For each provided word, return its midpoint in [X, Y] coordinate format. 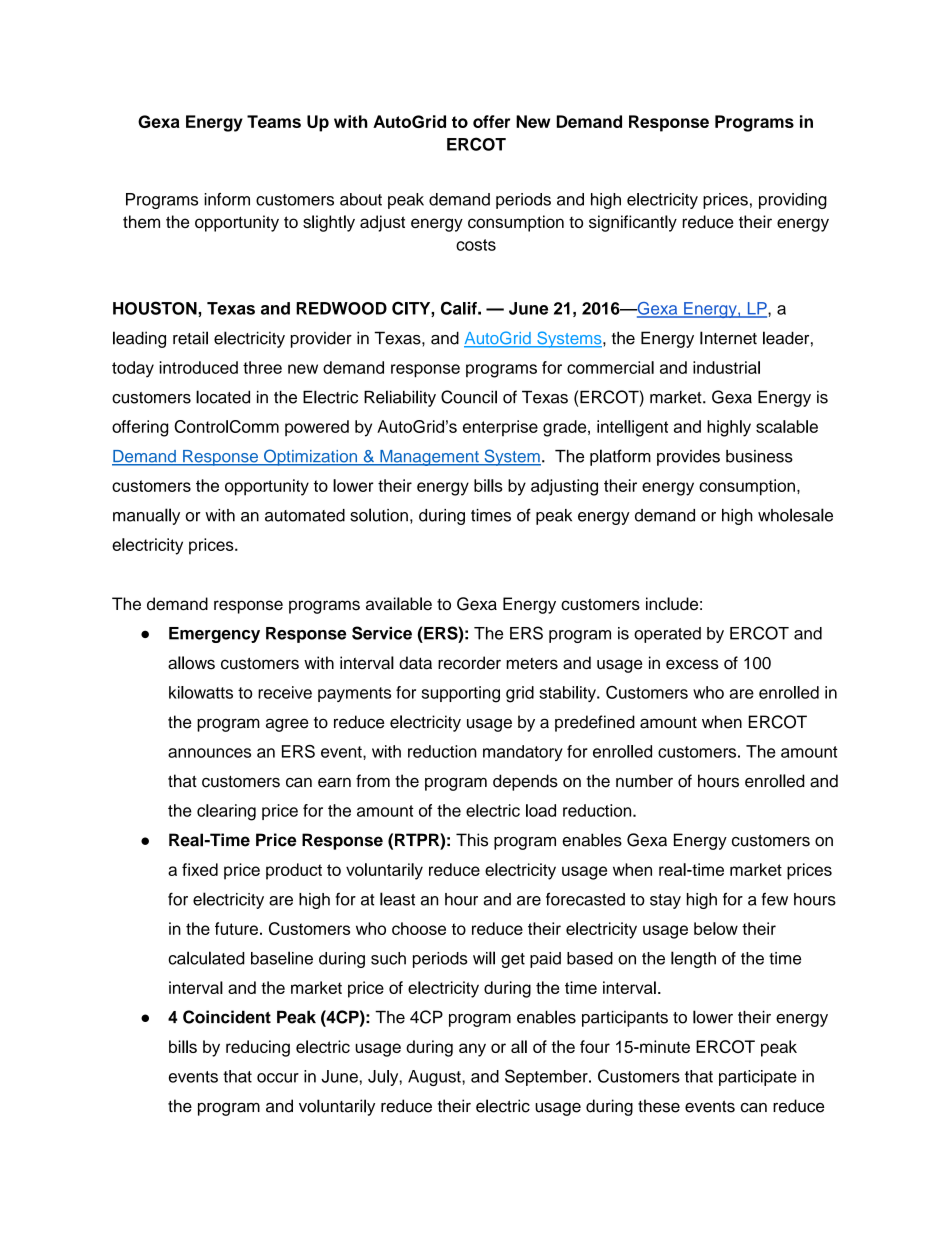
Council [469, 397]
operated [667, 635]
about [361, 199]
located [223, 397]
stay [665, 901]
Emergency [214, 635]
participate [758, 1078]
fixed [200, 869]
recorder [469, 663]
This [472, 840]
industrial [726, 367]
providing [793, 201]
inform [227, 199]
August [435, 1078]
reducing [258, 1048]
